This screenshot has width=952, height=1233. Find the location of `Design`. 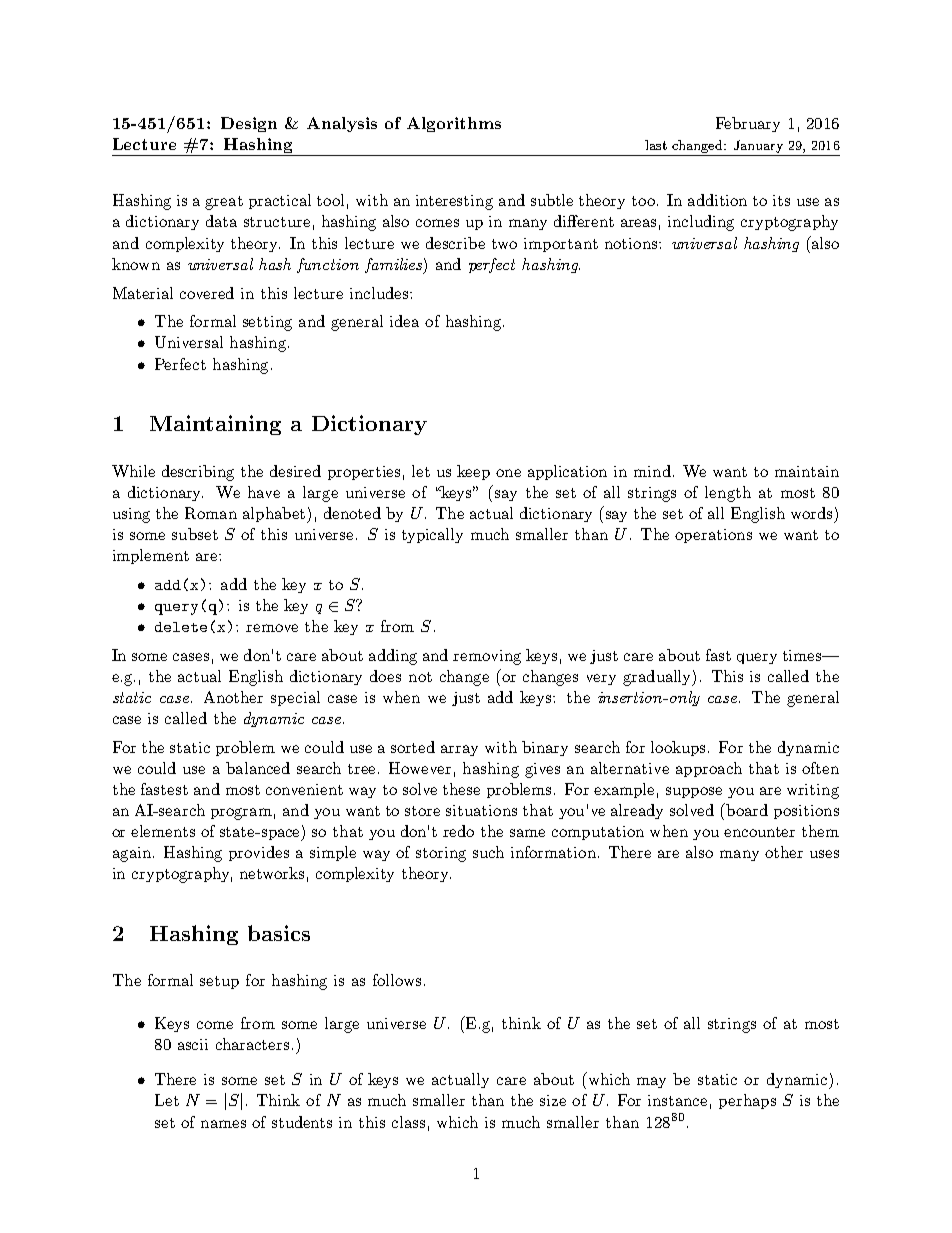

Design is located at coordinates (249, 124).
